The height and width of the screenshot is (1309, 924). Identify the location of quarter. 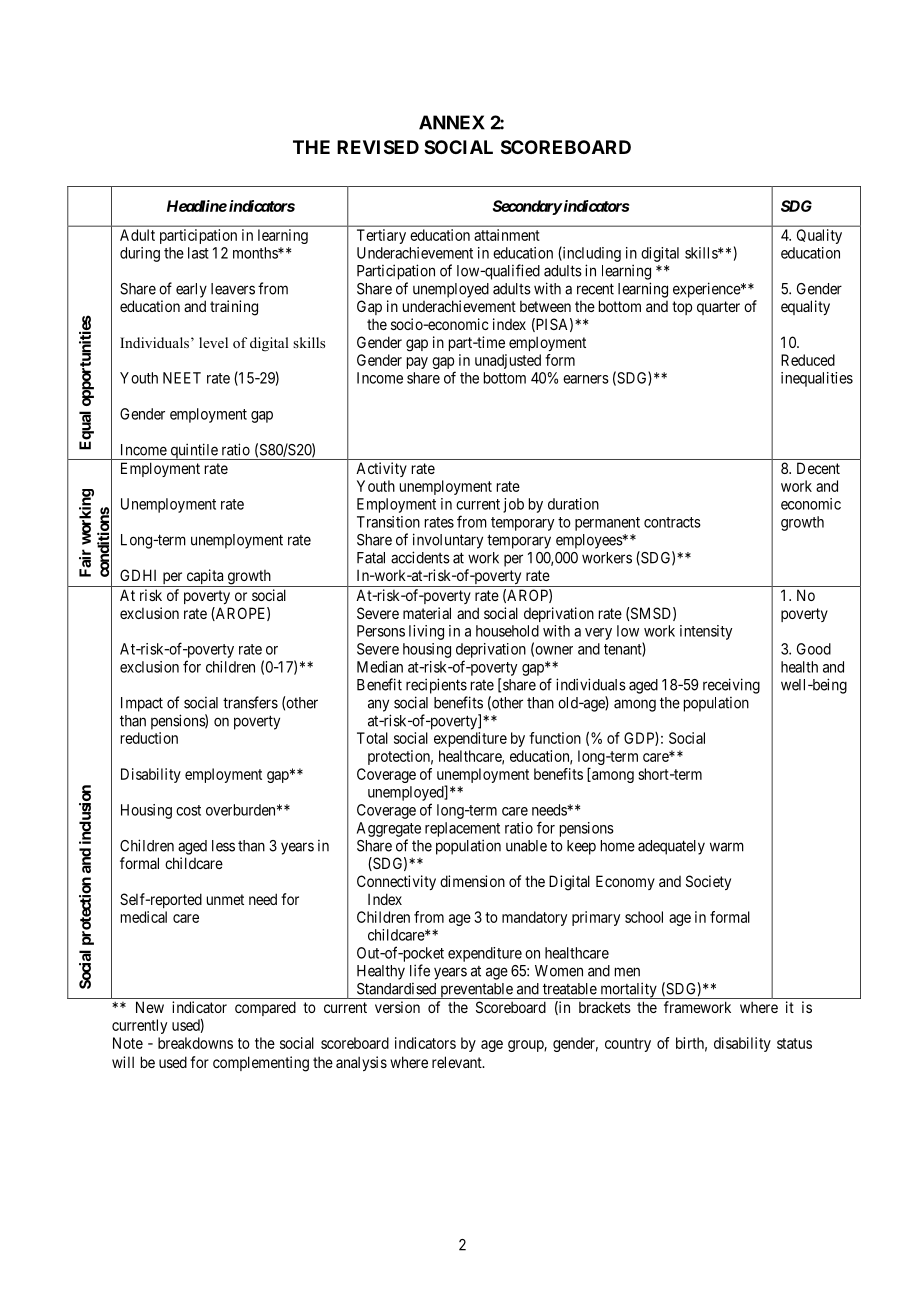
(718, 308).
